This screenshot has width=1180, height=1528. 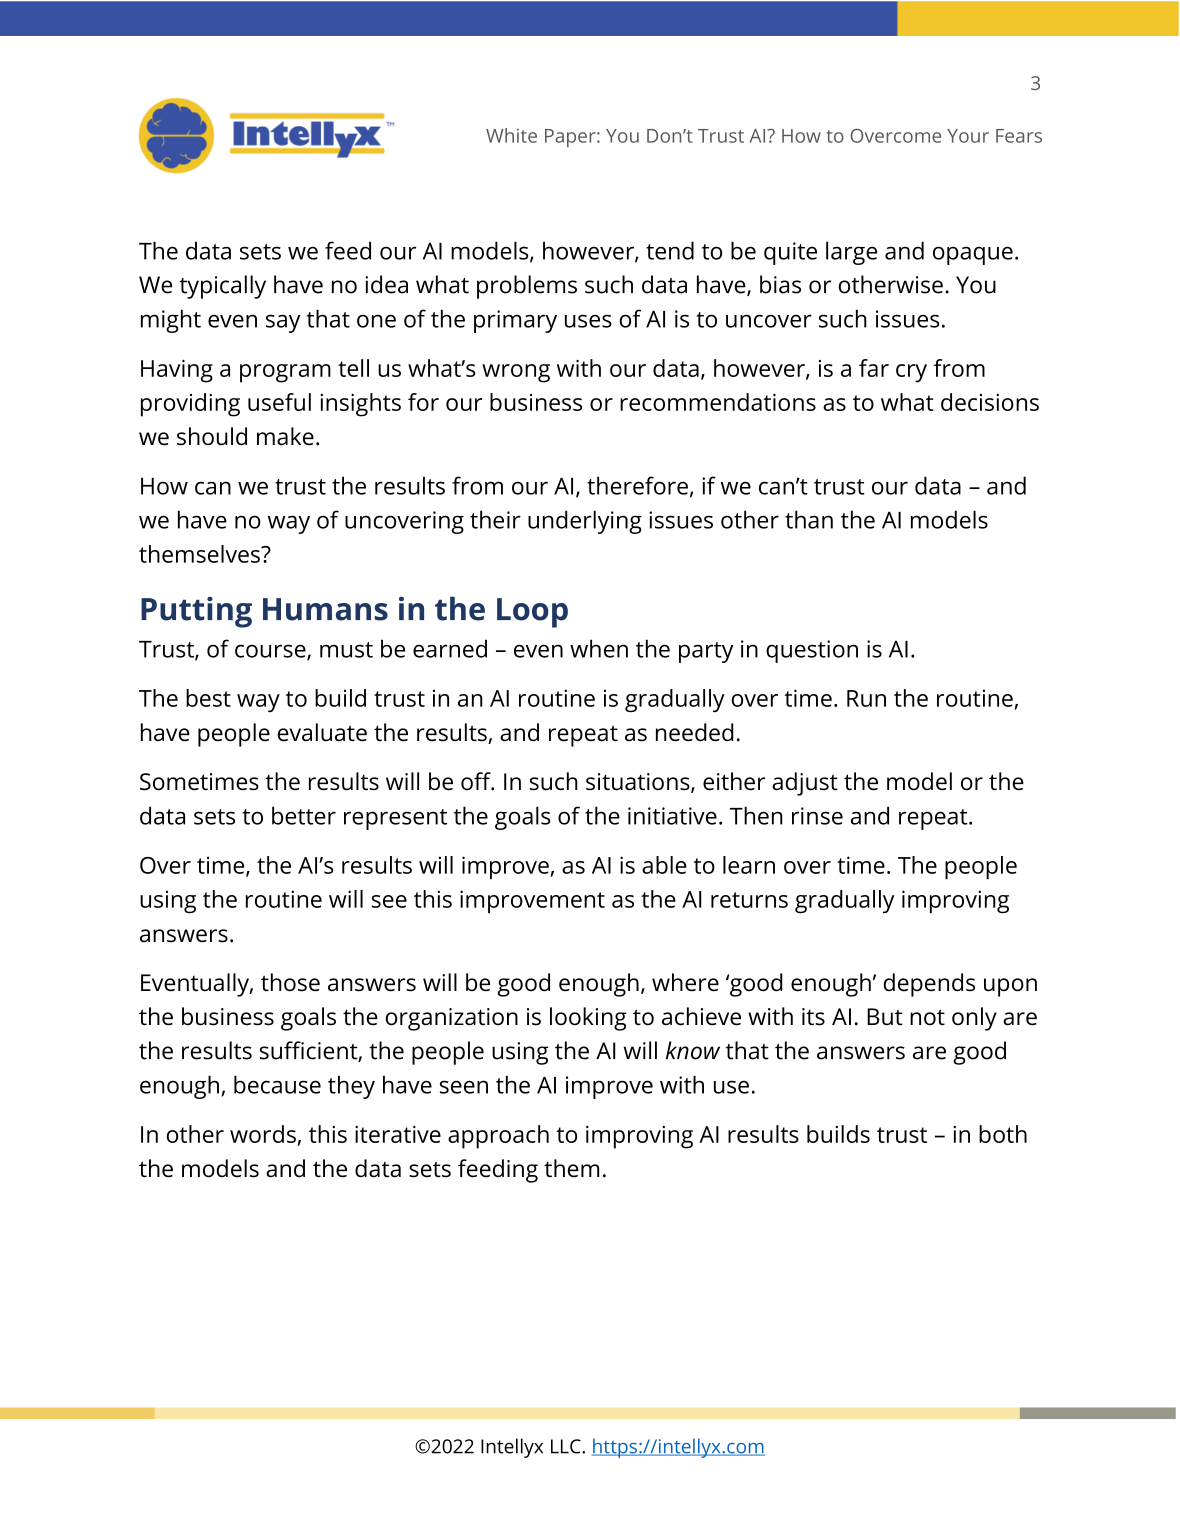 I want to click on typically, so click(x=222, y=287).
